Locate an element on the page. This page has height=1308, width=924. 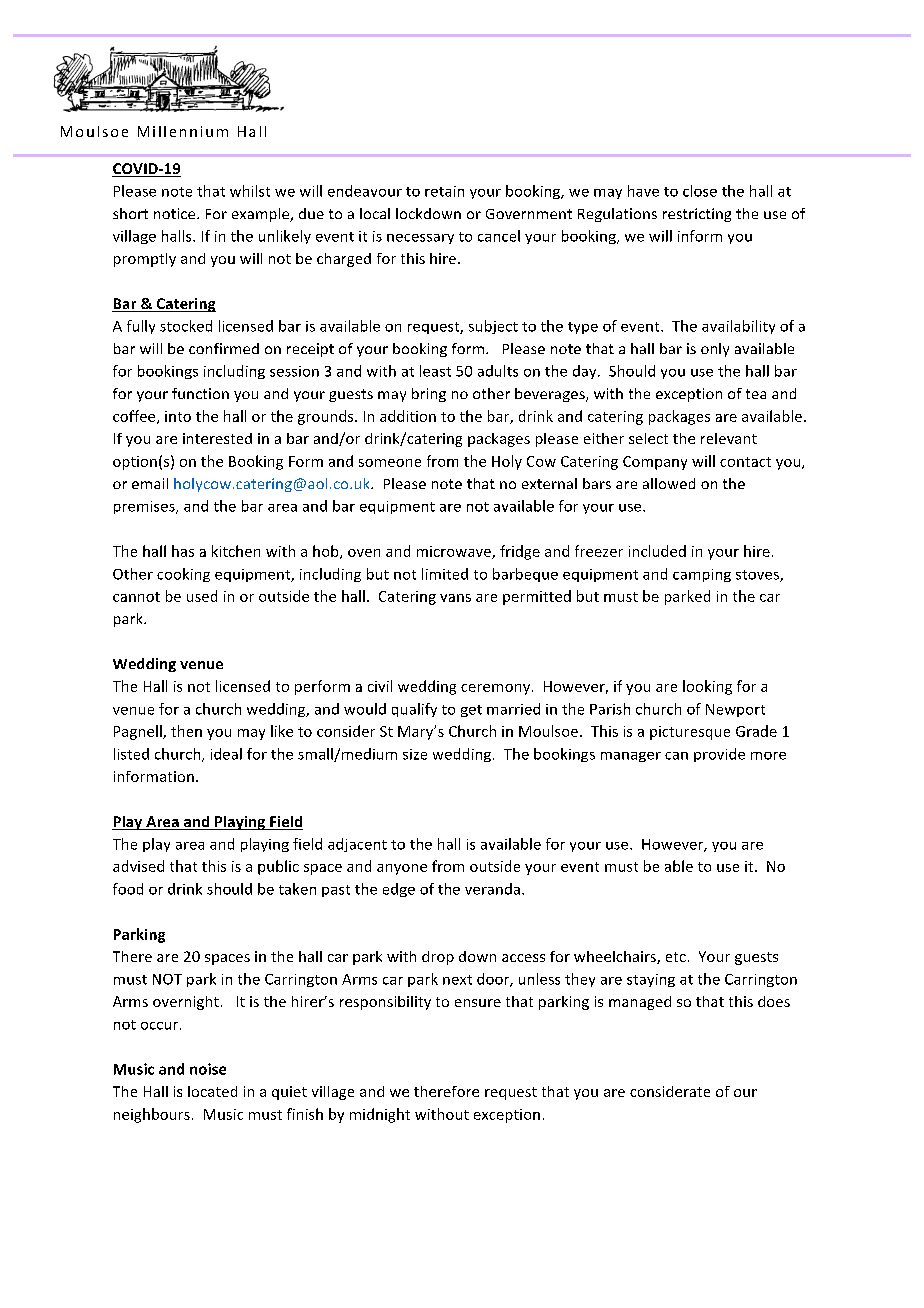
restricting is located at coordinates (697, 215).
